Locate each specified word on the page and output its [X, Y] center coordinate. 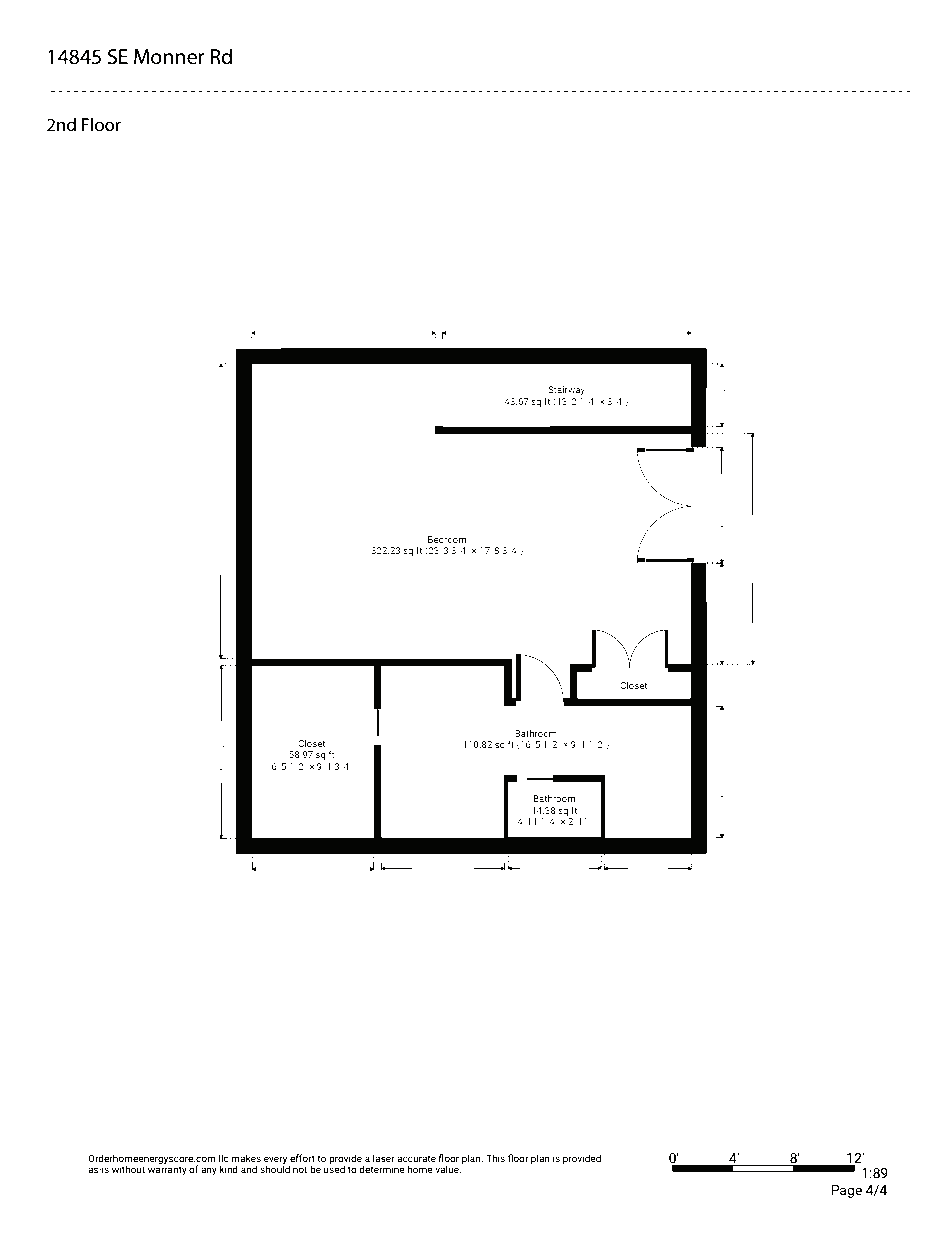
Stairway [565, 392]
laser [383, 1158]
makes [246, 1158]
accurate [416, 1158]
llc [224, 1158]
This [495, 1158]
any [209, 1171]
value [448, 1169]
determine [382, 1169]
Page [846, 1191]
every [276, 1161]
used [334, 1168]
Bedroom [447, 539]
